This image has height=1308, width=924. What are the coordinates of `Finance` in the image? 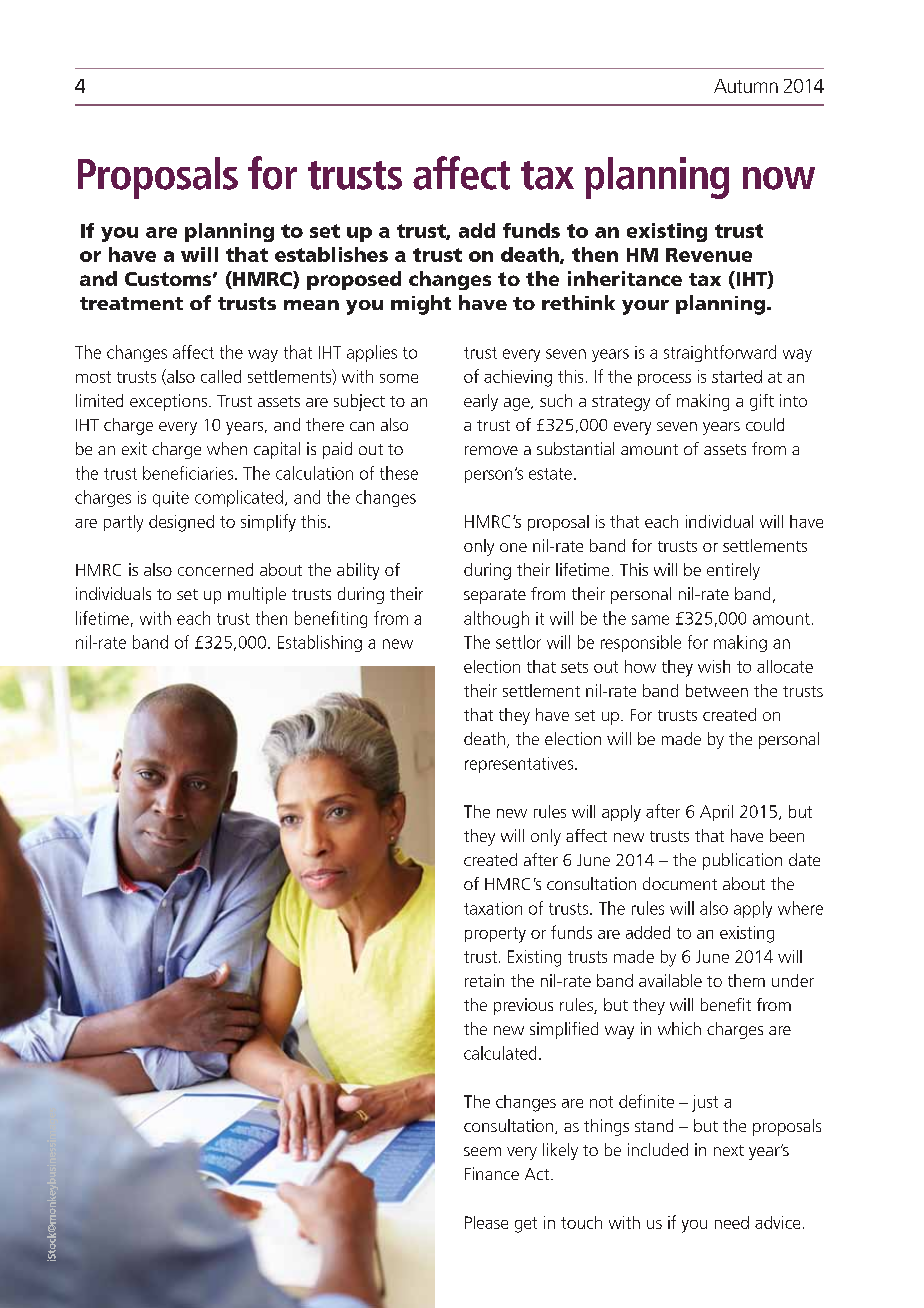 It's located at (492, 1173).
